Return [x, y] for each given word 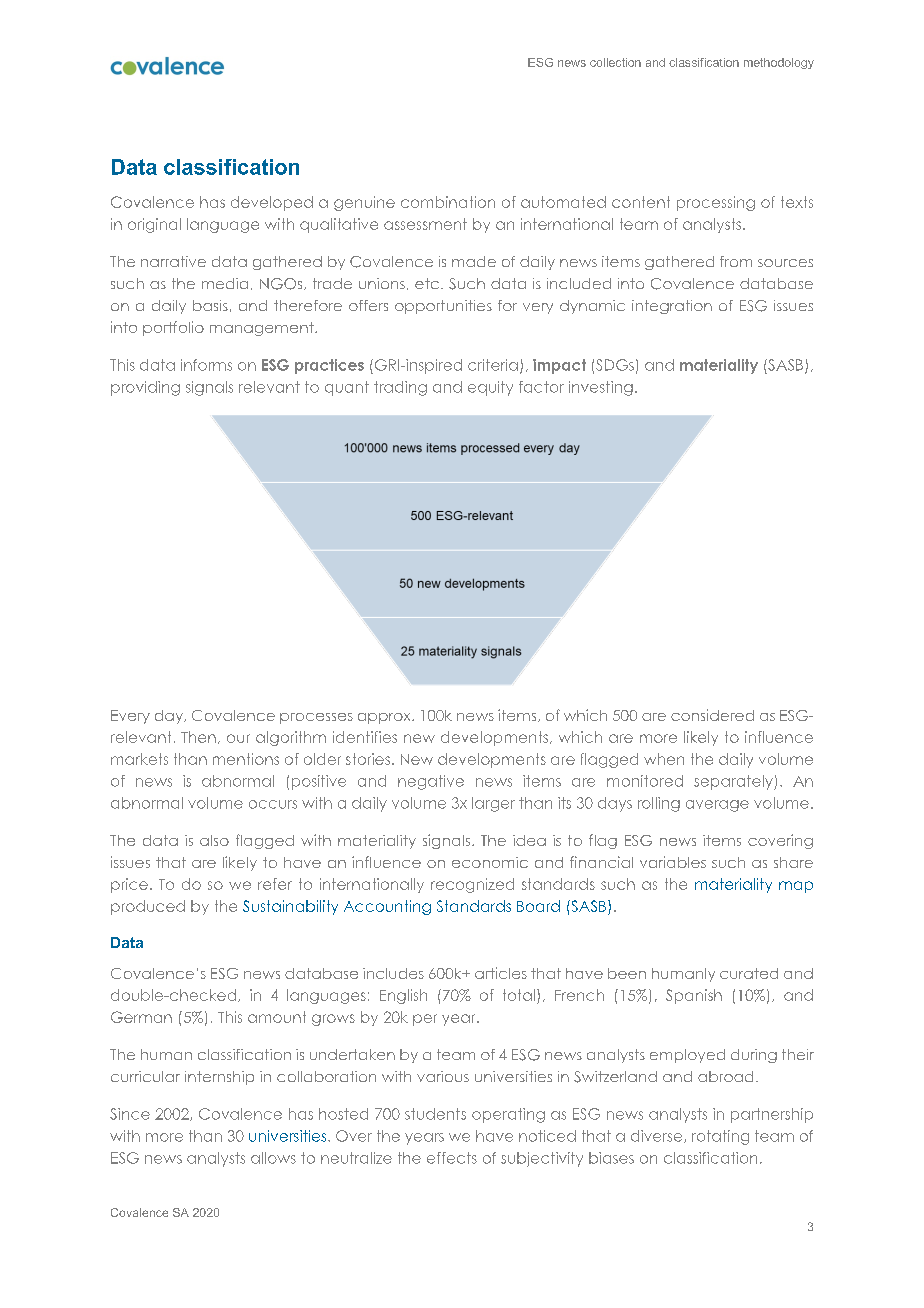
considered [712, 715]
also [214, 840]
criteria [493, 365]
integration [672, 307]
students [435, 1114]
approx [385, 718]
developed [272, 203]
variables [673, 862]
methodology [779, 63]
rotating [720, 1137]
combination [448, 202]
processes [316, 718]
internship [219, 1078]
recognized [472, 885]
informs [206, 365]
